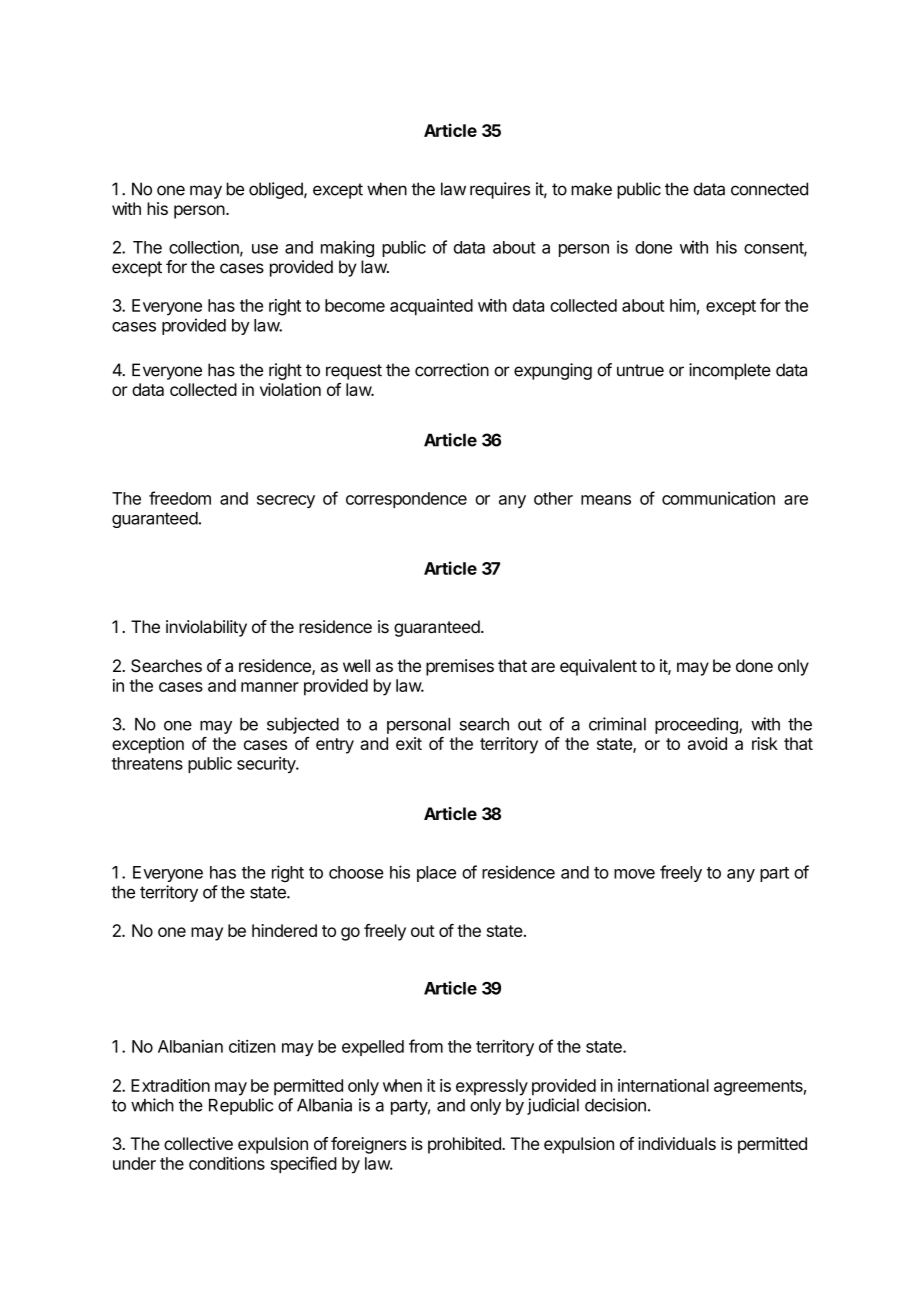  Describe the element at coordinates (198, 1143) in the page. I see `collective` at that location.
